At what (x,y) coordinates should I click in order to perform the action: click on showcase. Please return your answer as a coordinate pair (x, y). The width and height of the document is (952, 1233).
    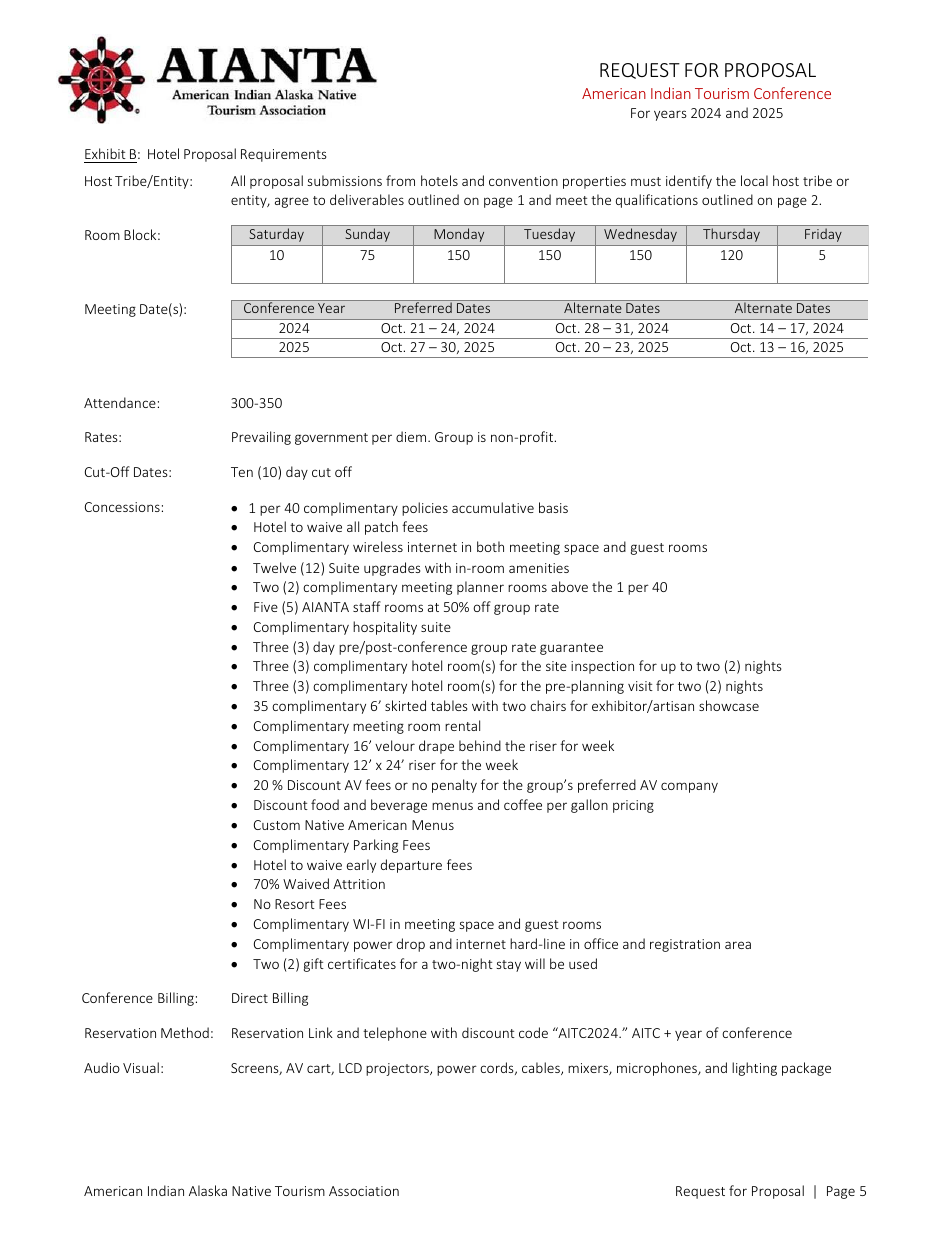
    Looking at the image, I should click on (729, 705).
